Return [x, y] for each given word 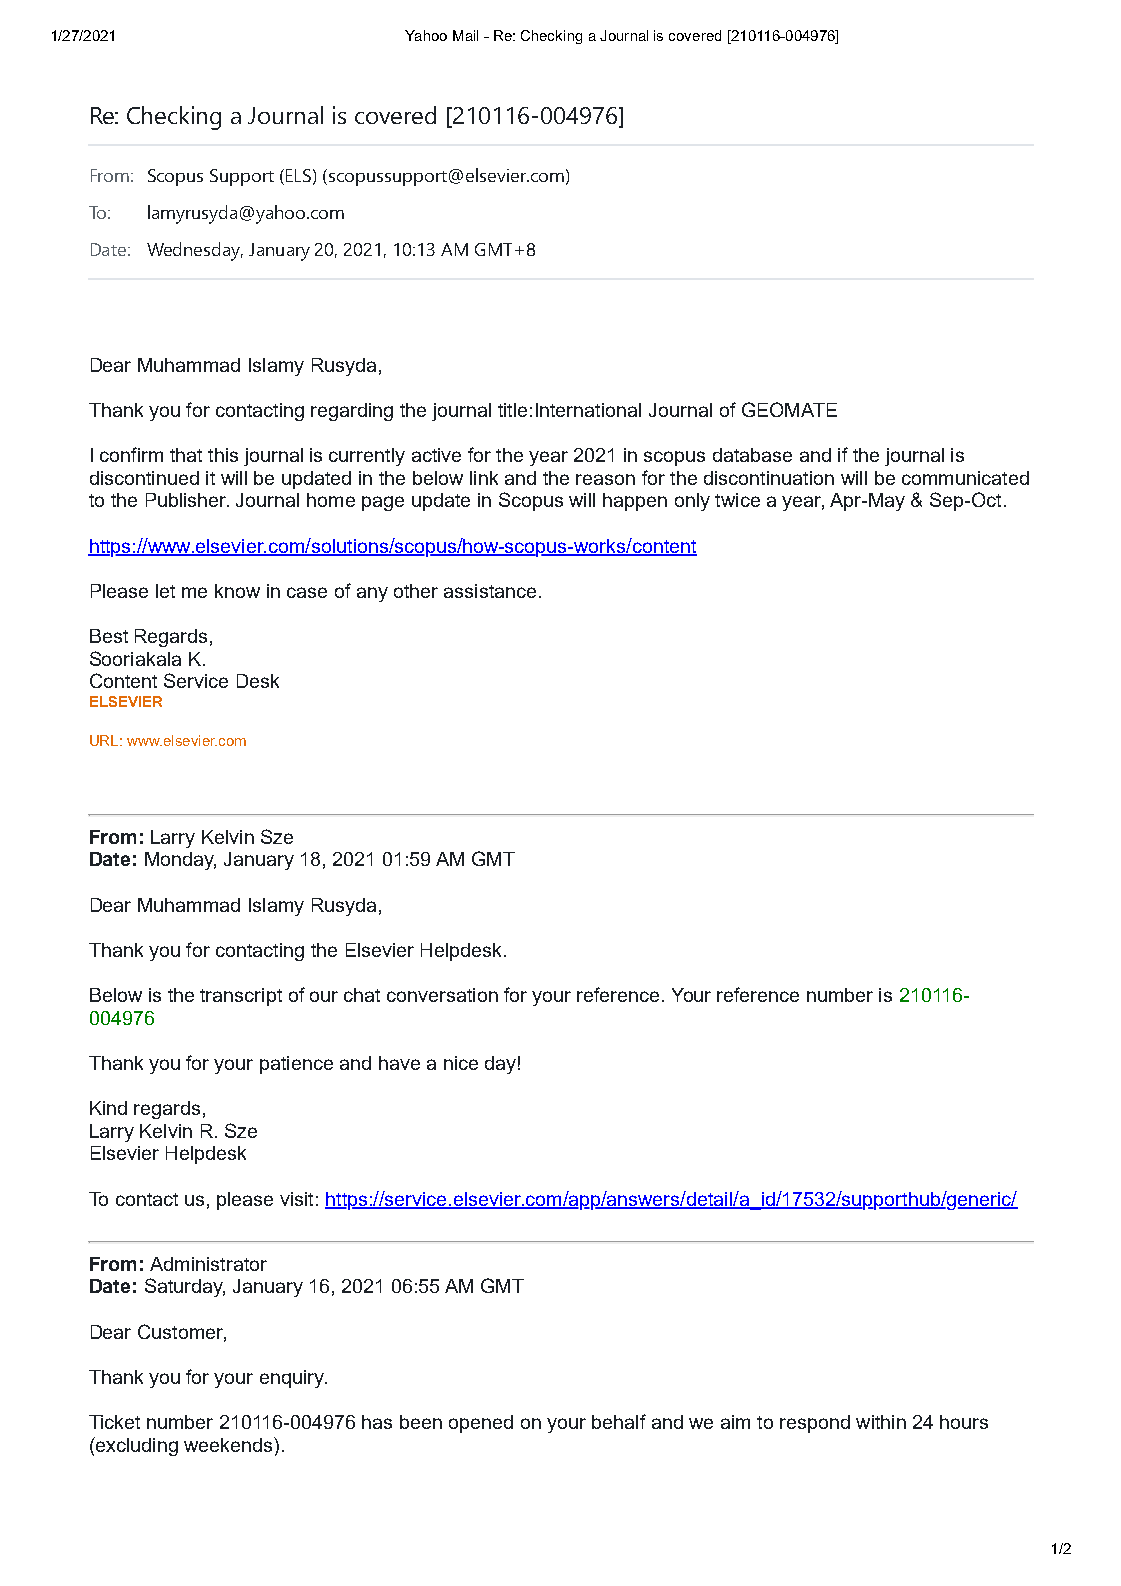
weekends [229, 1444]
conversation [442, 995]
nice [461, 1063]
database [752, 455]
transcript [241, 997]
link [484, 478]
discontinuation [769, 478]
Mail [465, 35]
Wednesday [195, 251]
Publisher [187, 500]
